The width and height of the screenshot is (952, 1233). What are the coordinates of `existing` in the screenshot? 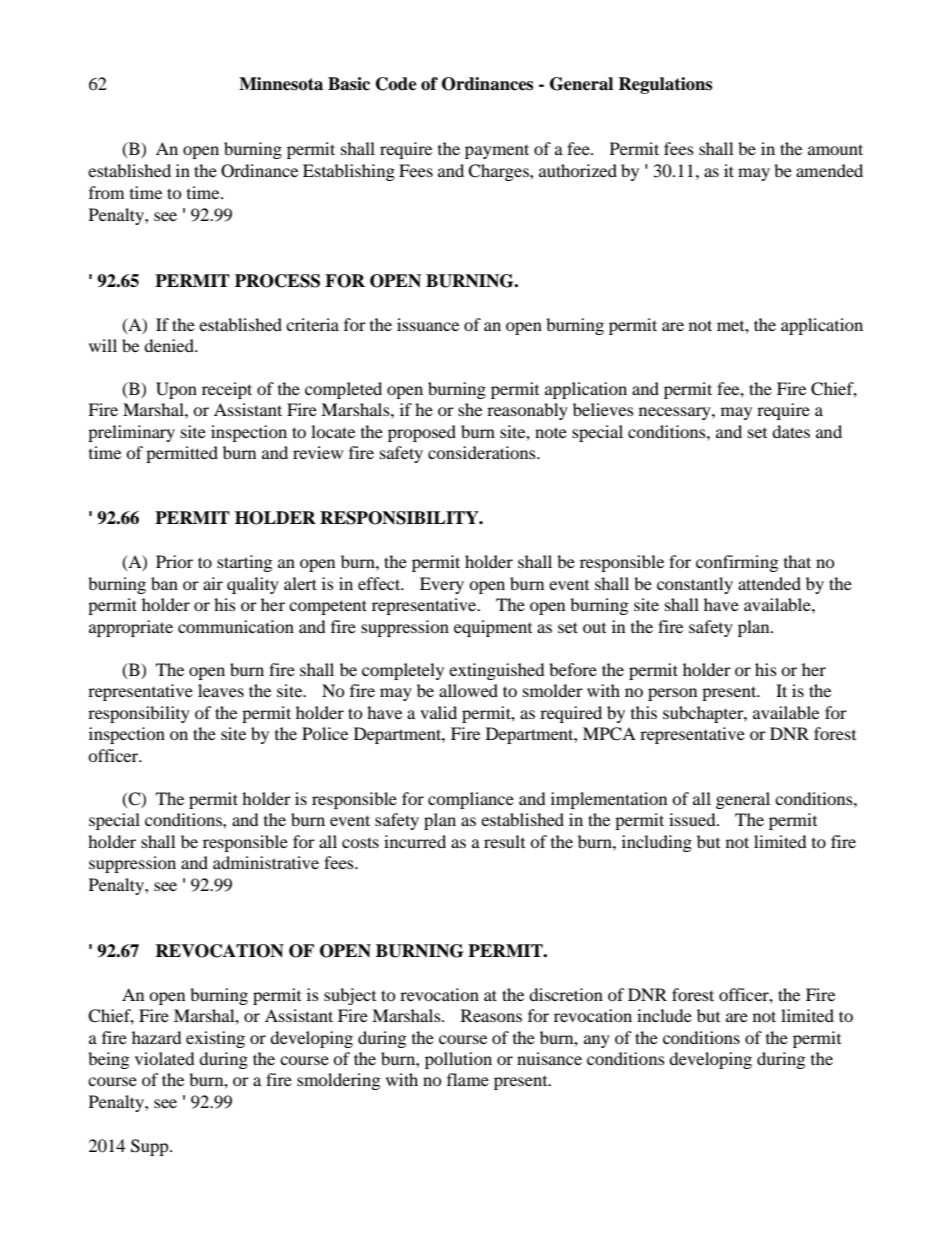 It's located at (215, 1039).
